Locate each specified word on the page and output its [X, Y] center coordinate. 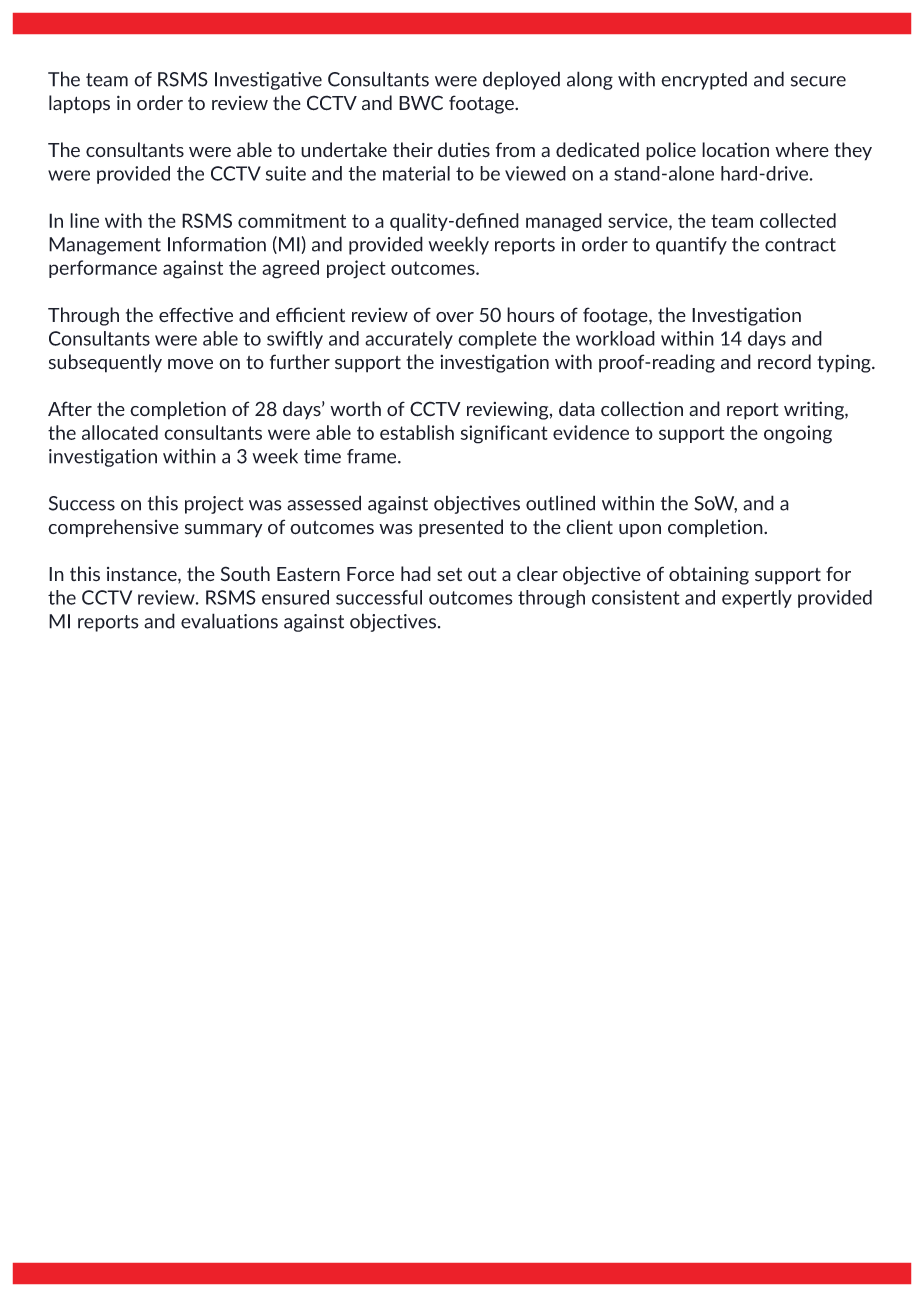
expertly [757, 599]
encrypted [704, 80]
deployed [521, 80]
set [449, 575]
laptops [79, 104]
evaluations [229, 621]
